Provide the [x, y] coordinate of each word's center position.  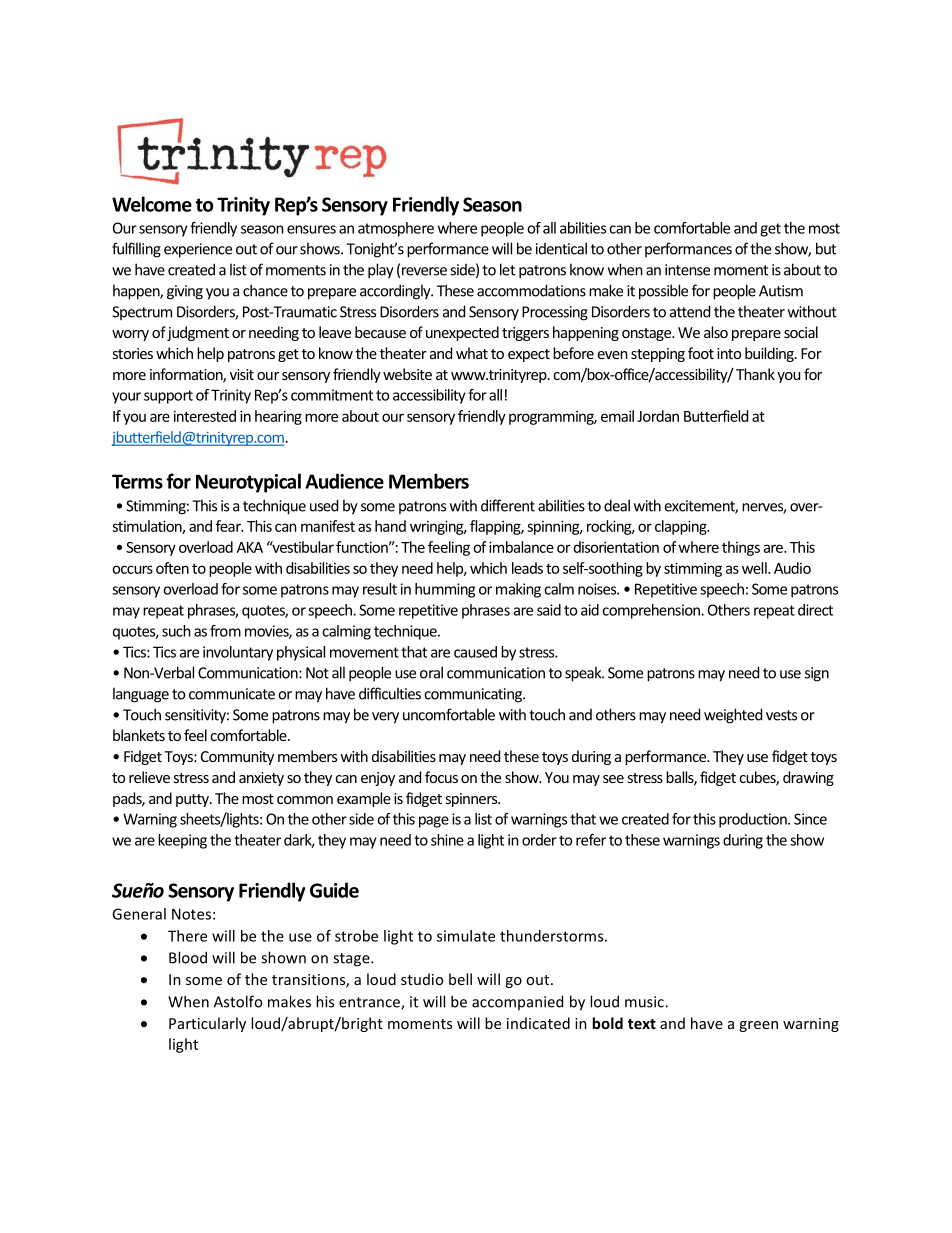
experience [198, 250]
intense [687, 270]
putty [193, 800]
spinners [472, 800]
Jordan [658, 416]
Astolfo [238, 1001]
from [225, 631]
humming [445, 590]
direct [815, 610]
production [754, 820]
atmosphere [396, 229]
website [407, 374]
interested [205, 416]
